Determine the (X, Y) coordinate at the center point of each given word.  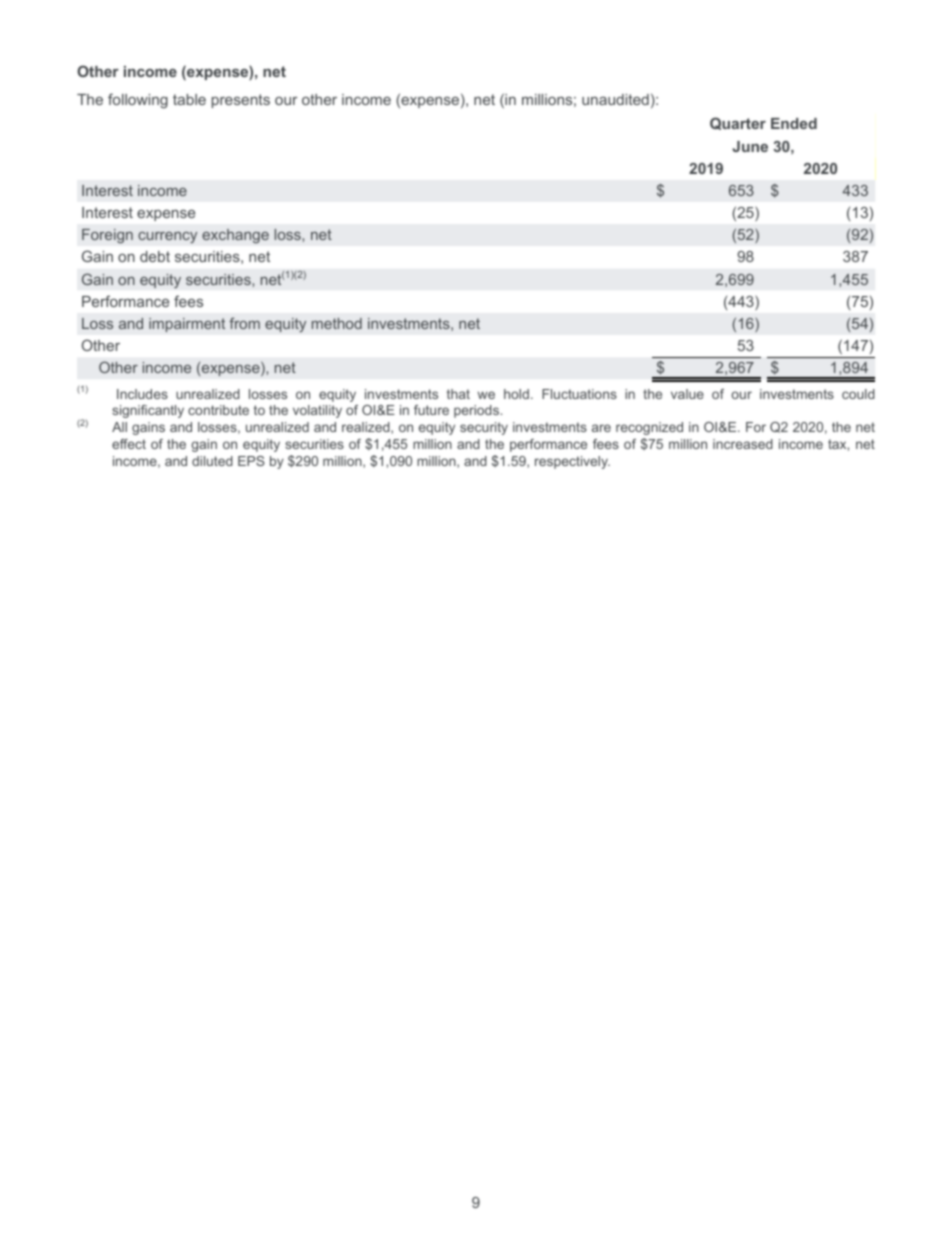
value (687, 394)
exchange (235, 236)
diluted (212, 461)
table (189, 99)
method (337, 323)
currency (167, 238)
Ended (794, 123)
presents (241, 101)
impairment (187, 325)
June (750, 146)
